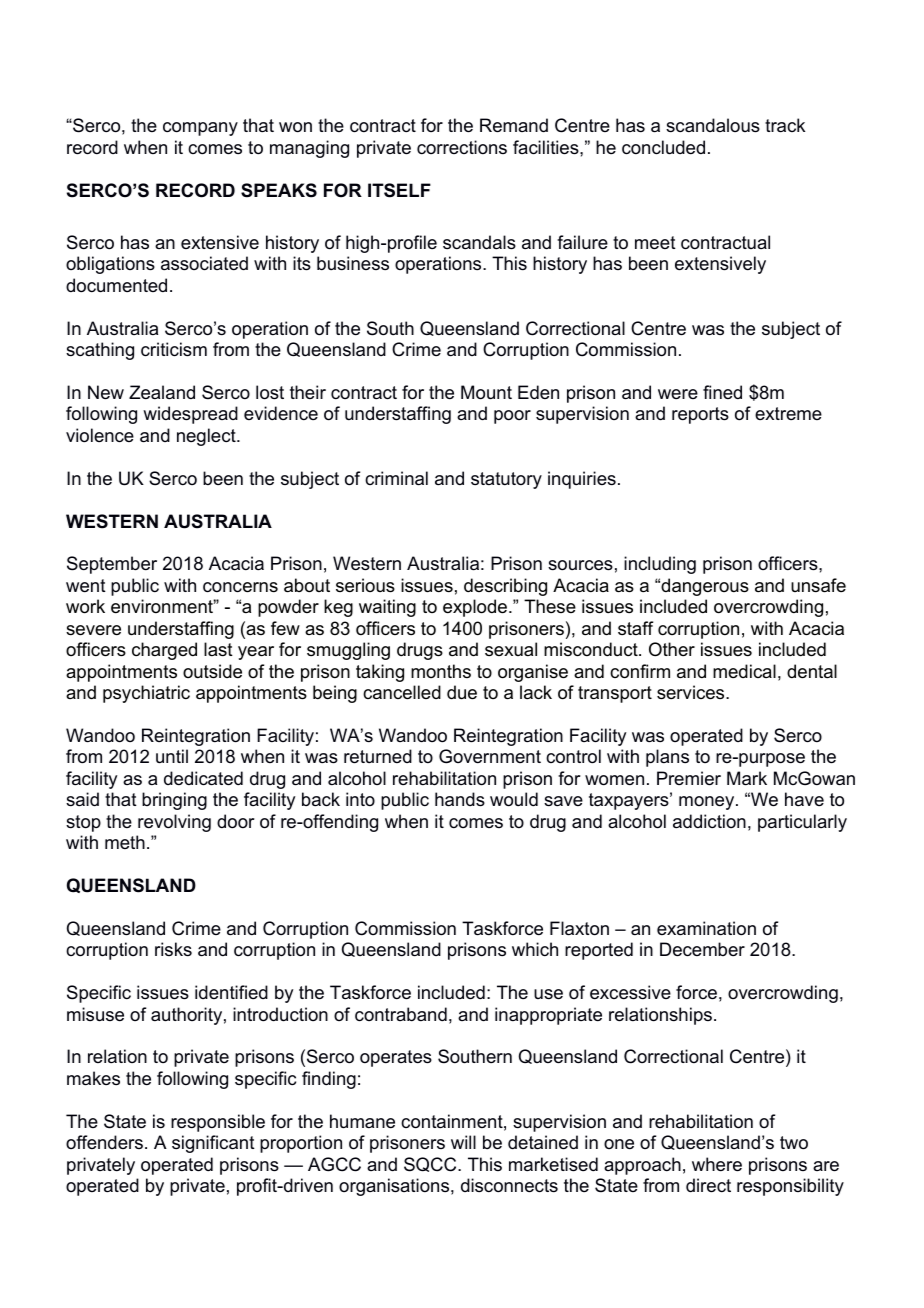 The image size is (924, 1308). What do you see at coordinates (722, 392) in the screenshot?
I see `fined` at bounding box center [722, 392].
